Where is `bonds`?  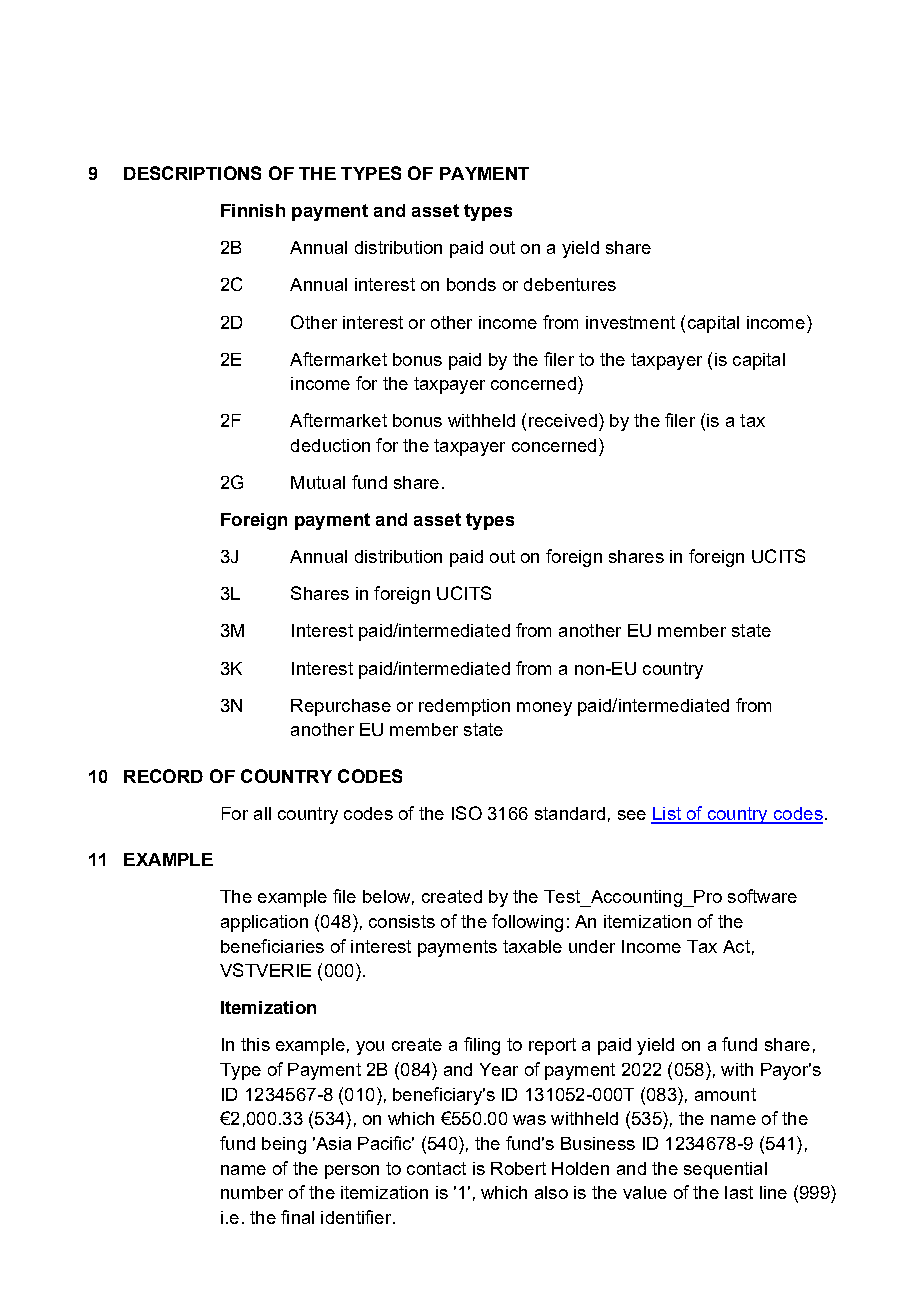
bonds is located at coordinates (471, 284).
